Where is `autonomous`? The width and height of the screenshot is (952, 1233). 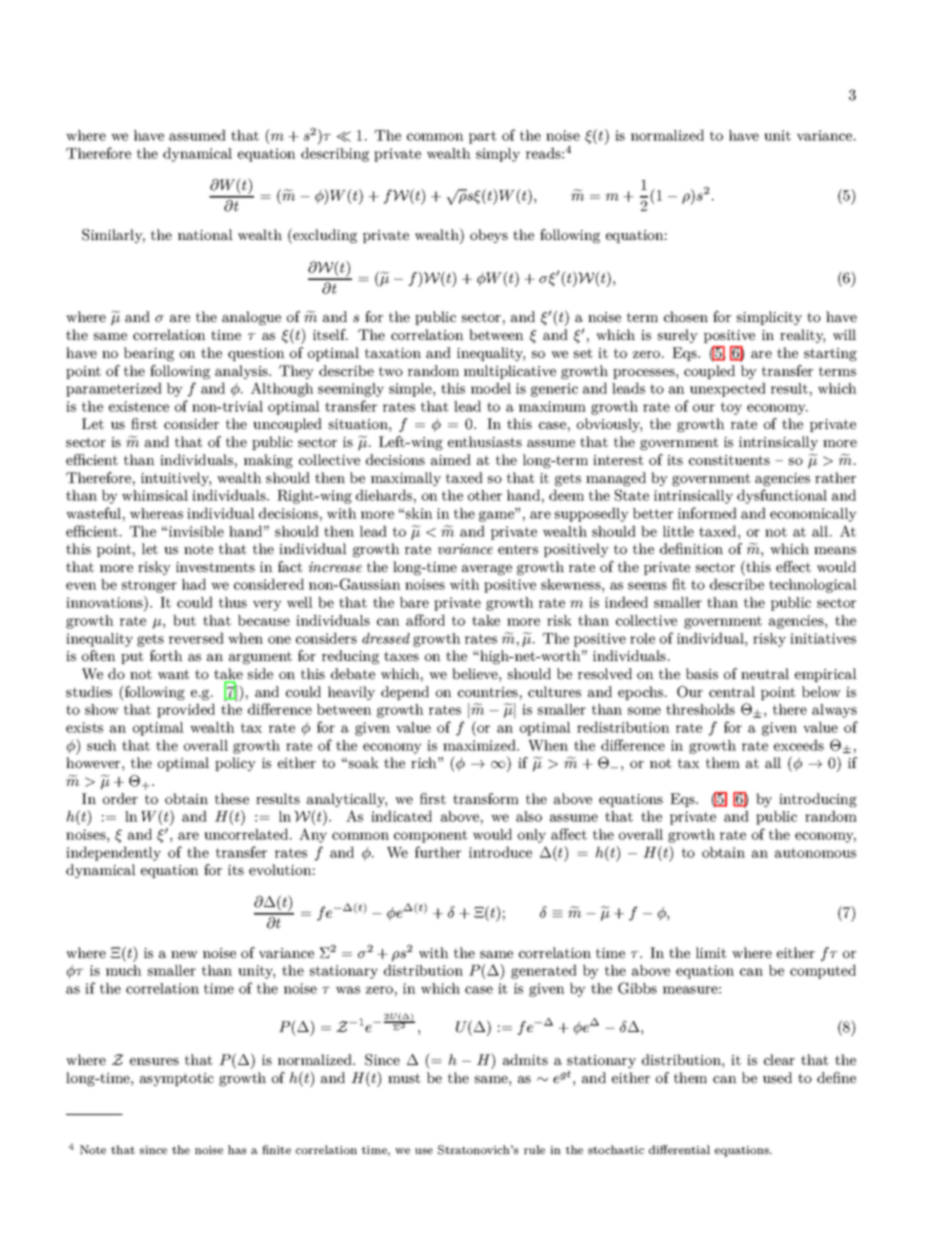 autonomous is located at coordinates (815, 853).
